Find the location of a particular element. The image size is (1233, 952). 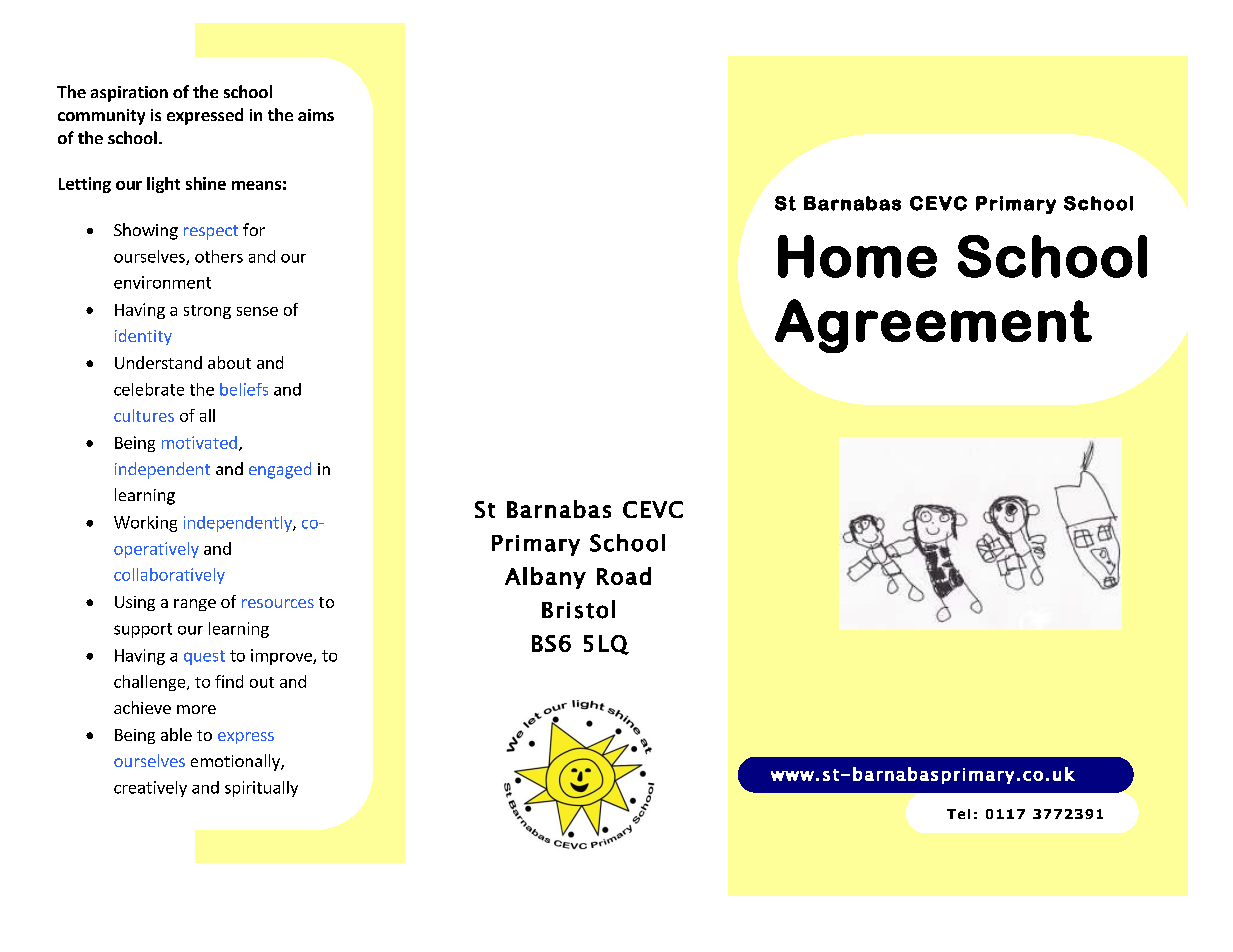

Home is located at coordinates (857, 256).
